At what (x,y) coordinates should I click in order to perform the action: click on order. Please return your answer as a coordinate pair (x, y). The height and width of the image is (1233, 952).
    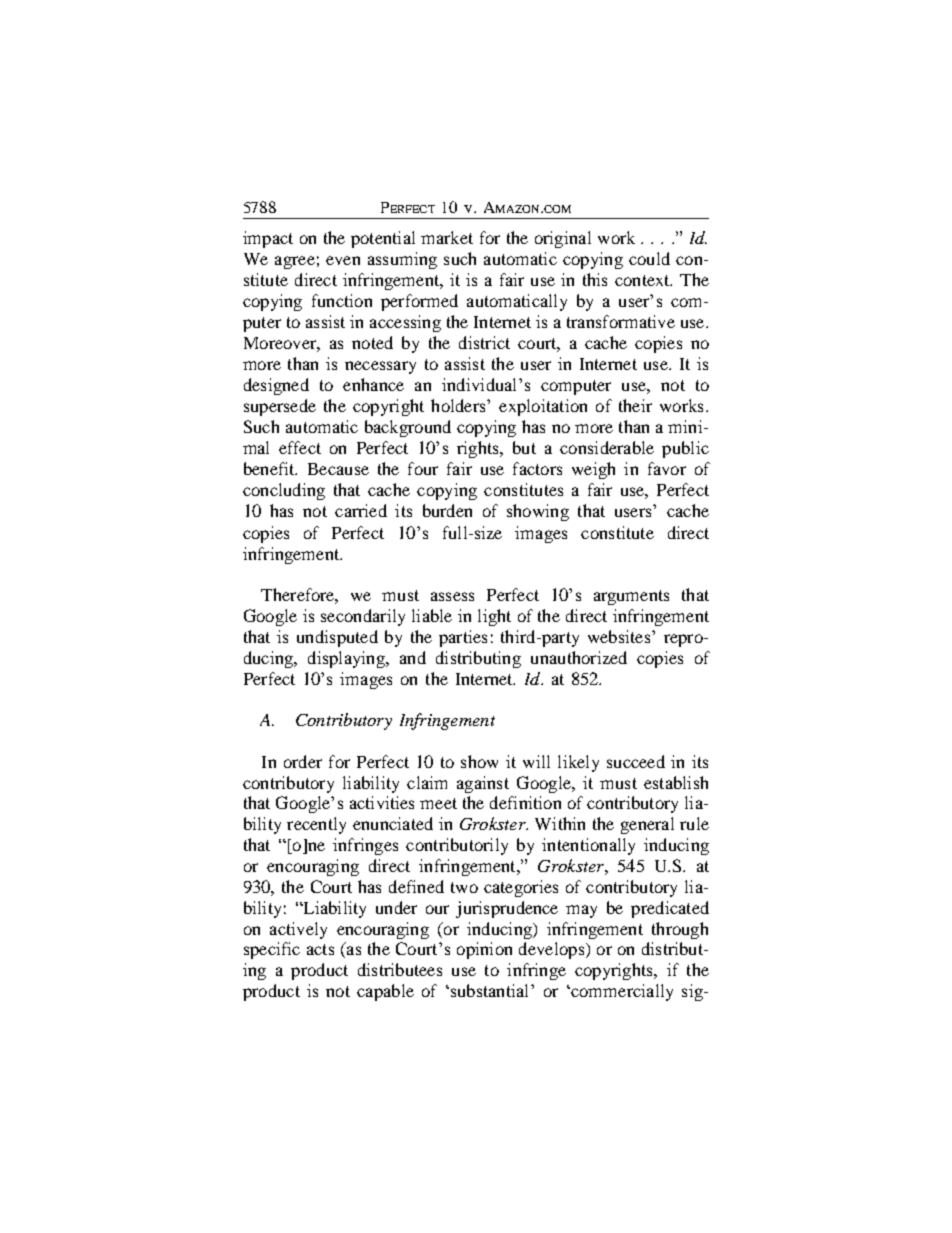
    Looking at the image, I should click on (303, 761).
